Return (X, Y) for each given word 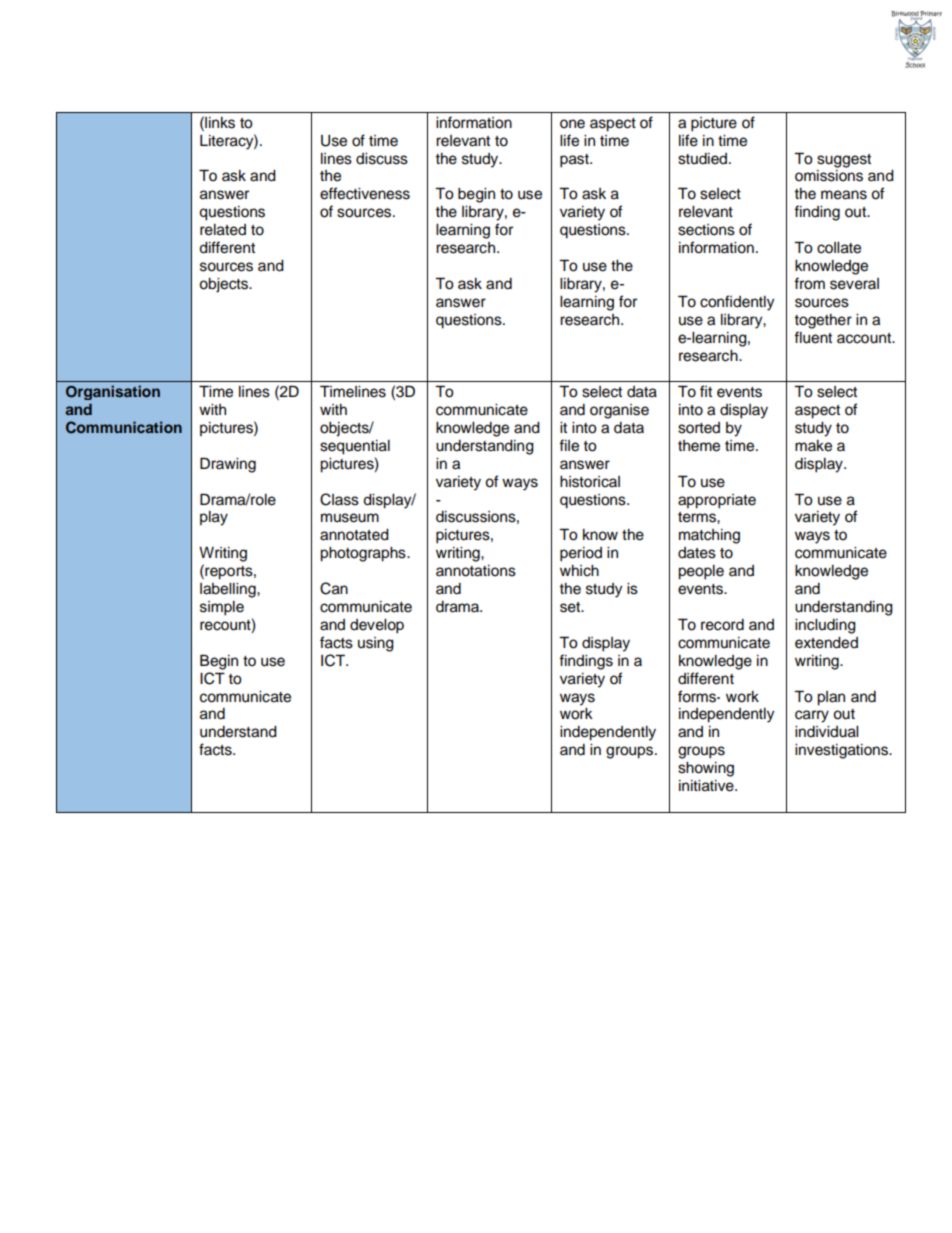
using (376, 644)
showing (706, 769)
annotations (476, 571)
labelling (229, 590)
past (575, 161)
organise (619, 411)
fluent (813, 337)
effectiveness (365, 193)
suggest (844, 161)
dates (697, 553)
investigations (842, 751)
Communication (124, 427)
